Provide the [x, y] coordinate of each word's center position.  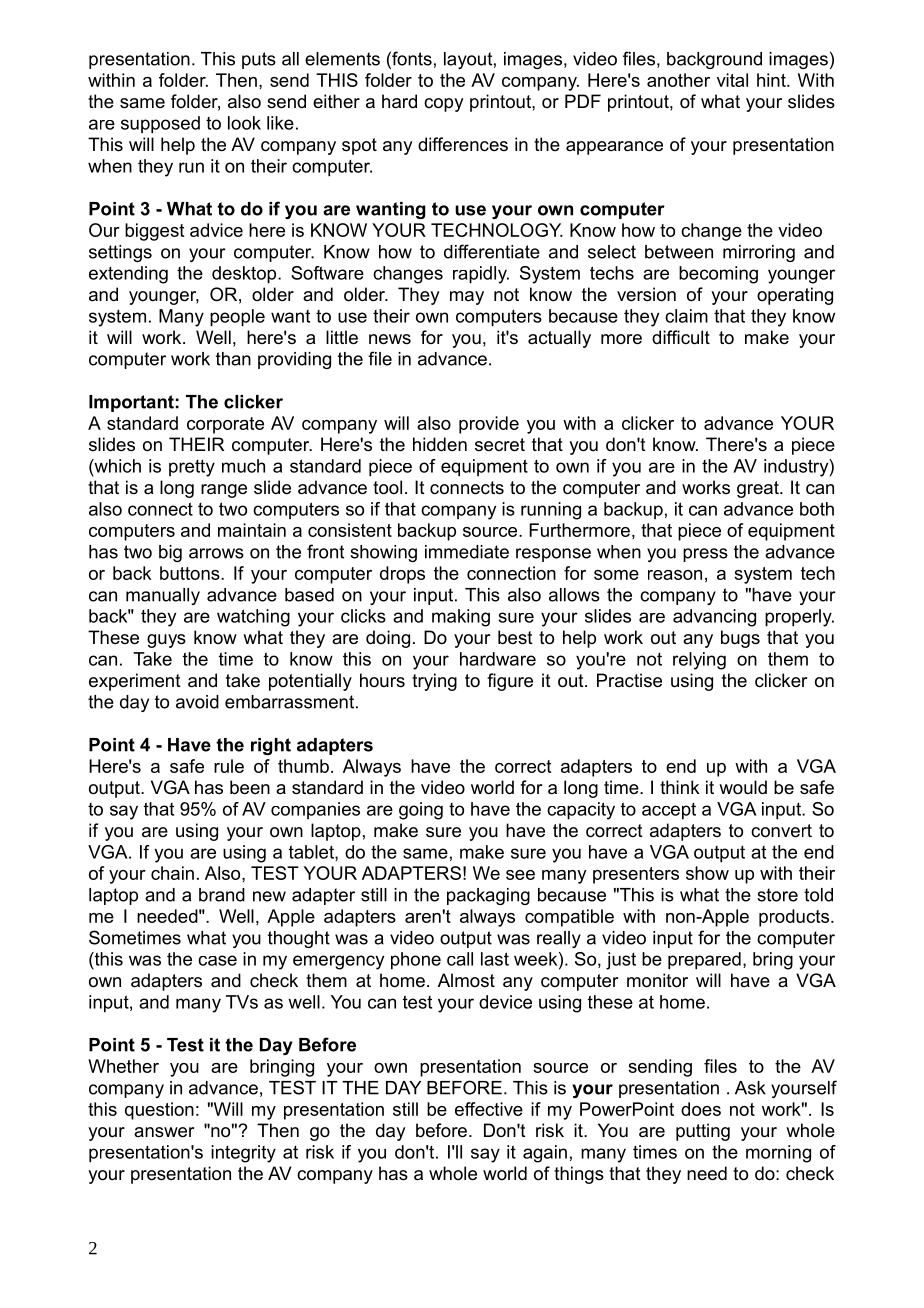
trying [434, 682]
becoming [718, 275]
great [759, 489]
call [460, 959]
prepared [704, 961]
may [467, 298]
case [217, 960]
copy [443, 105]
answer [164, 1132]
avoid [197, 702]
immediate [467, 552]
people [237, 318]
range [224, 491]
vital [732, 80]
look [244, 123]
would [743, 787]
